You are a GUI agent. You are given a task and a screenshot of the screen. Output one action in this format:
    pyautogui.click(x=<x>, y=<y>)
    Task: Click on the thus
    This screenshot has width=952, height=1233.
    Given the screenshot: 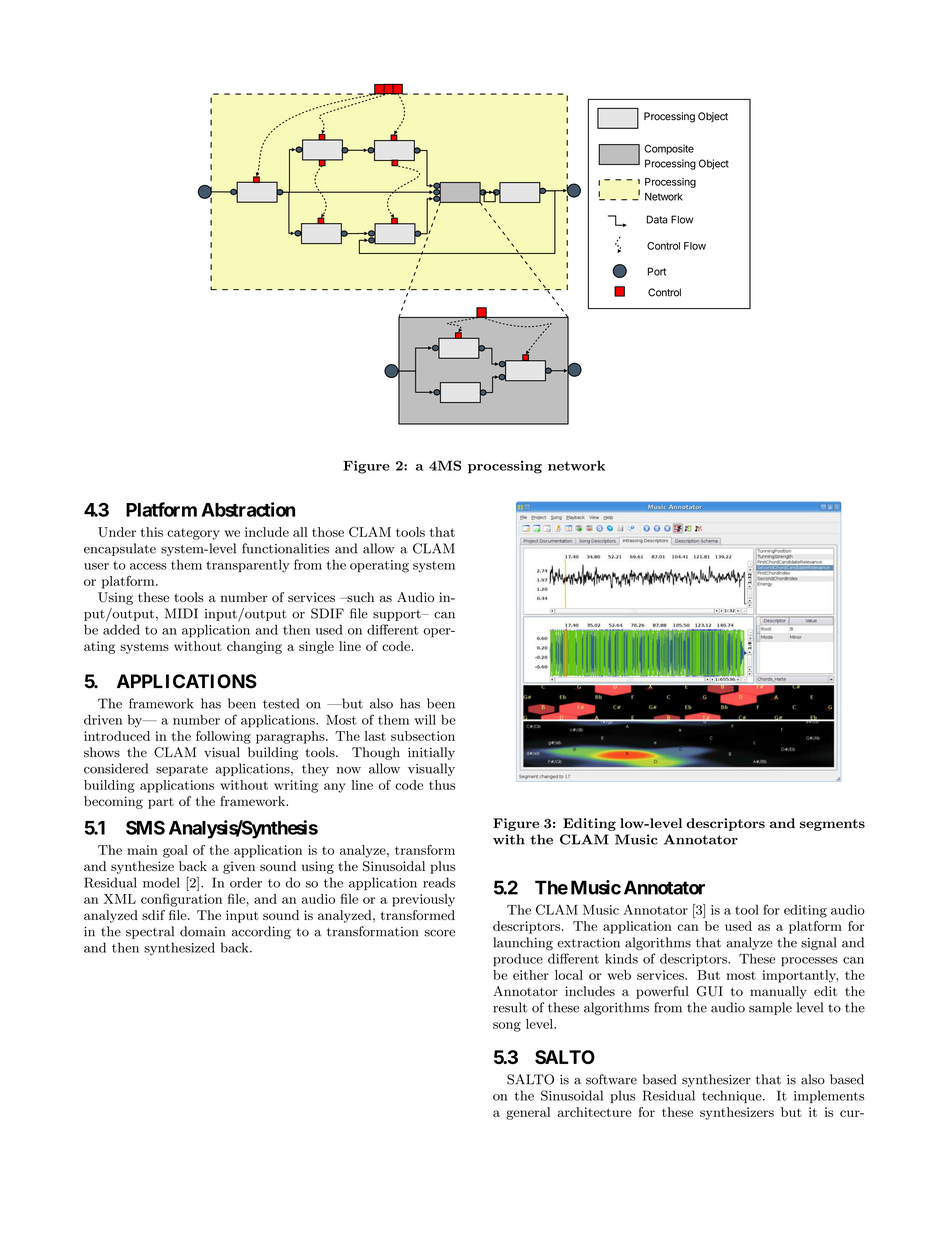 What is the action you would take?
    pyautogui.click(x=442, y=785)
